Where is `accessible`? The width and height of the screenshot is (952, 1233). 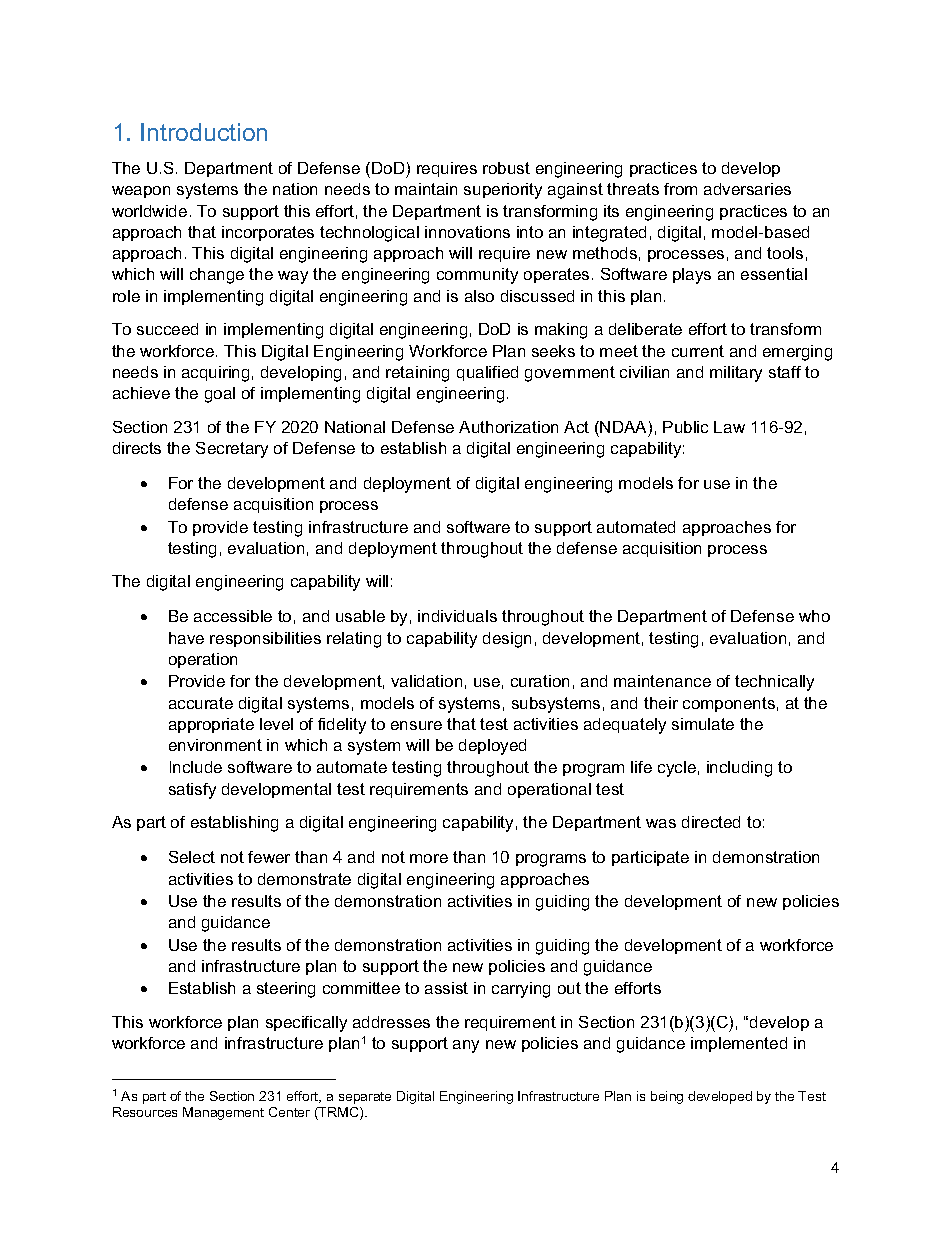
accessible is located at coordinates (233, 616).
